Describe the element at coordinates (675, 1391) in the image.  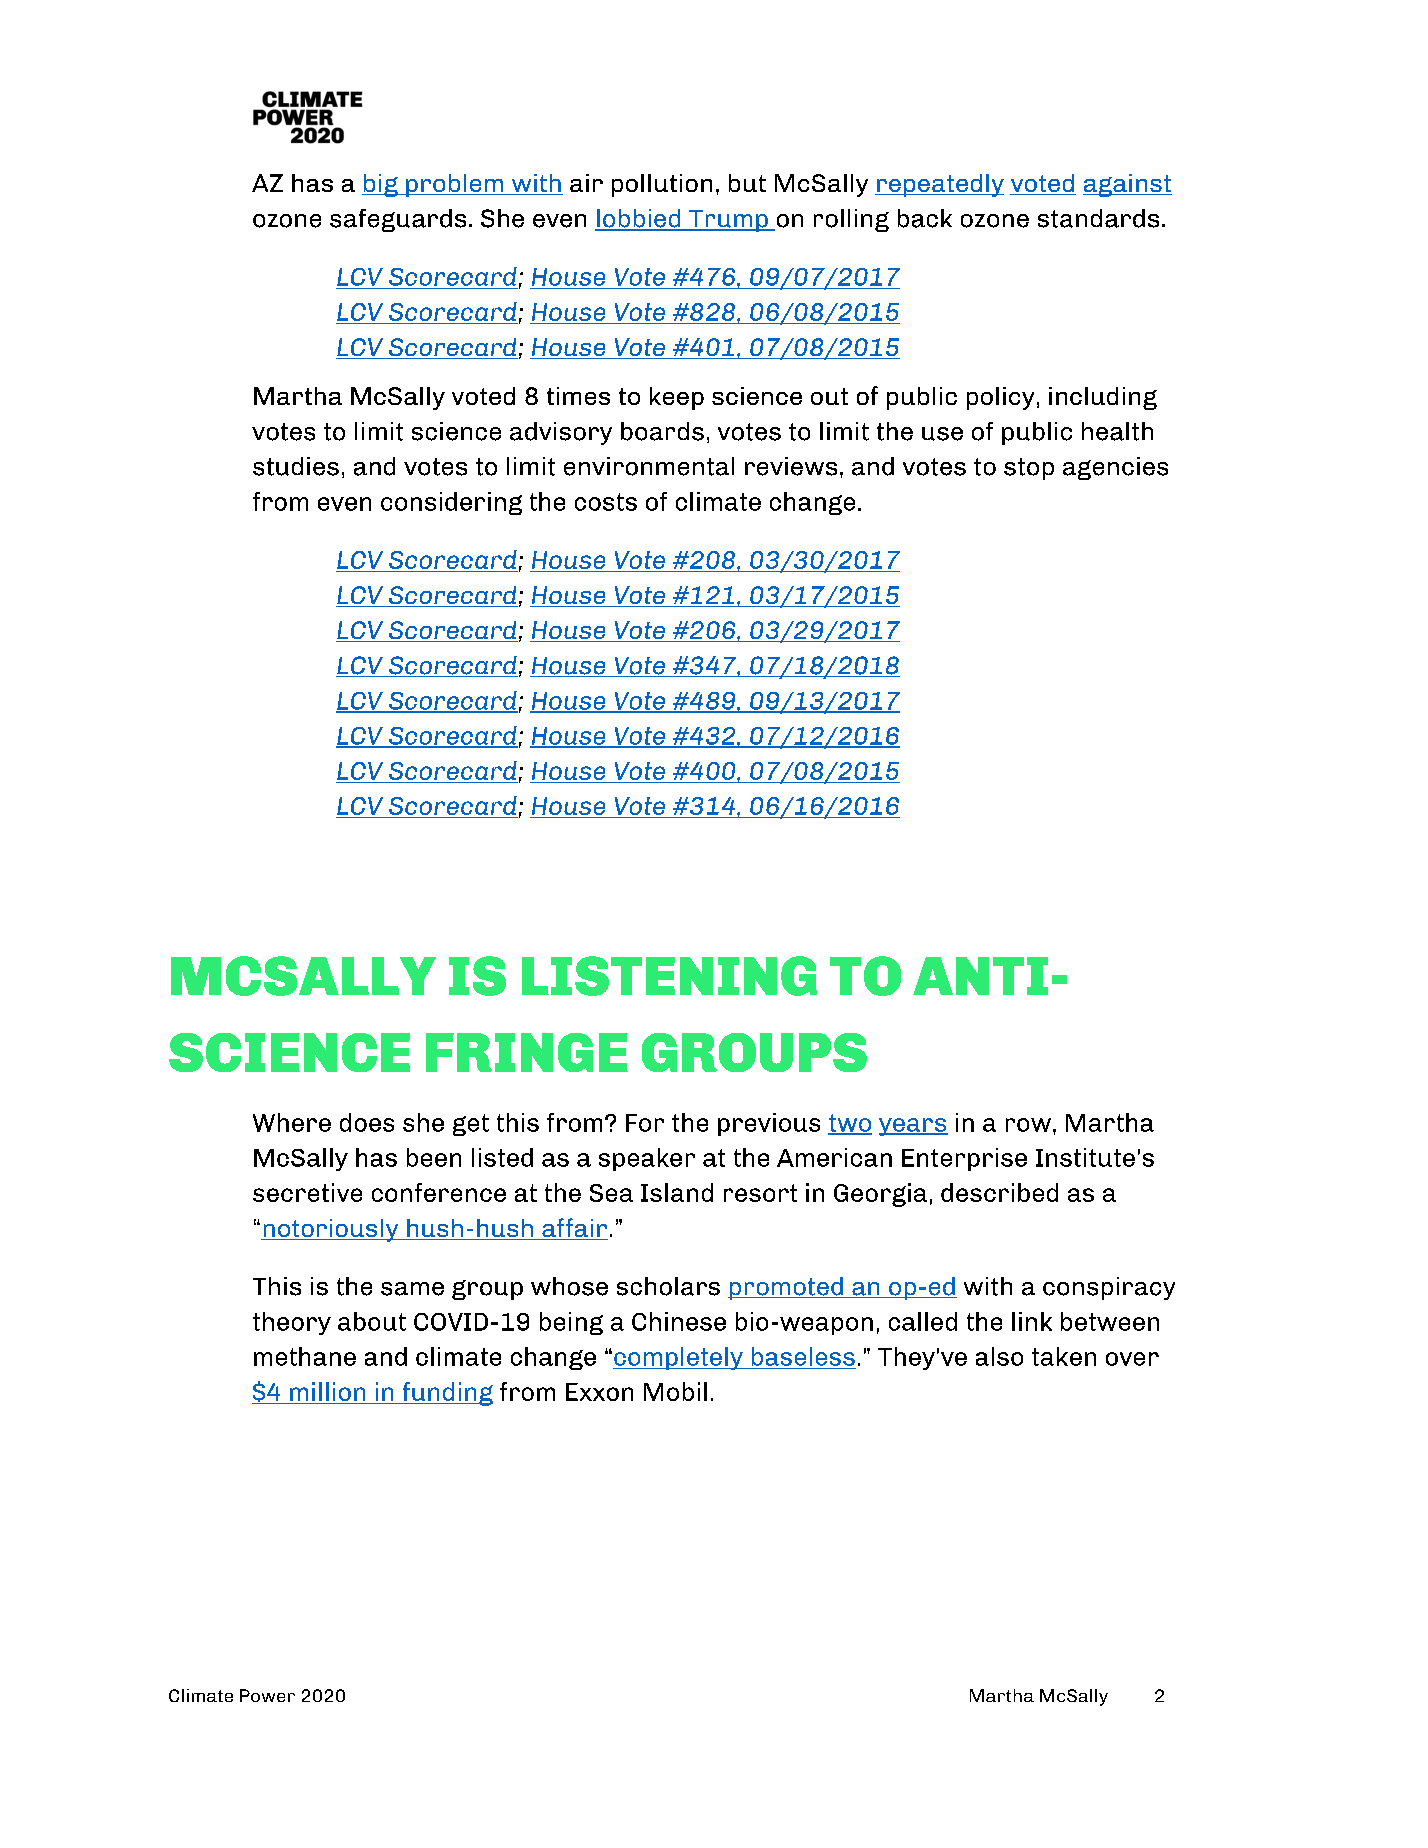
I see `Mobil` at that location.
